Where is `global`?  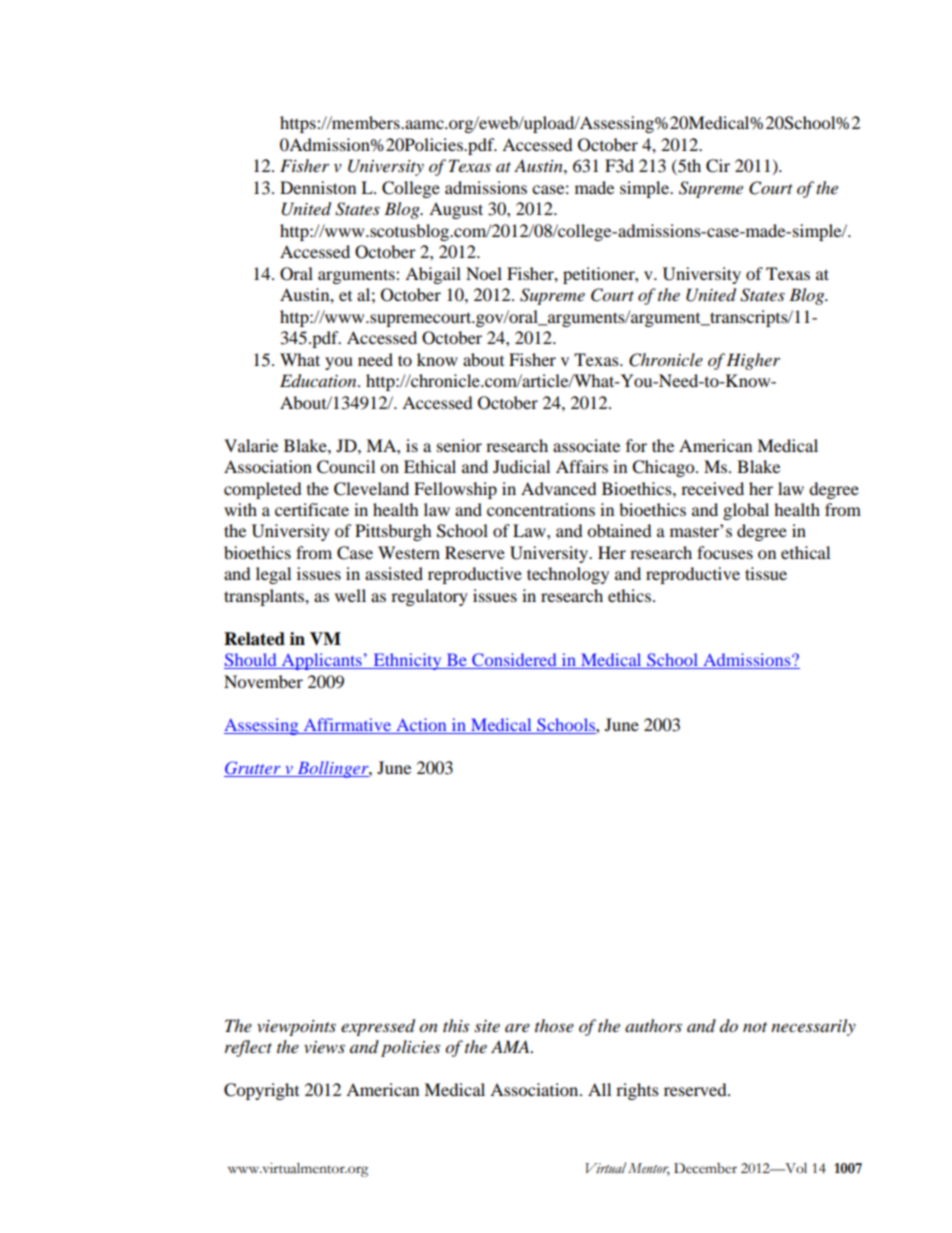
global is located at coordinates (746, 511).
